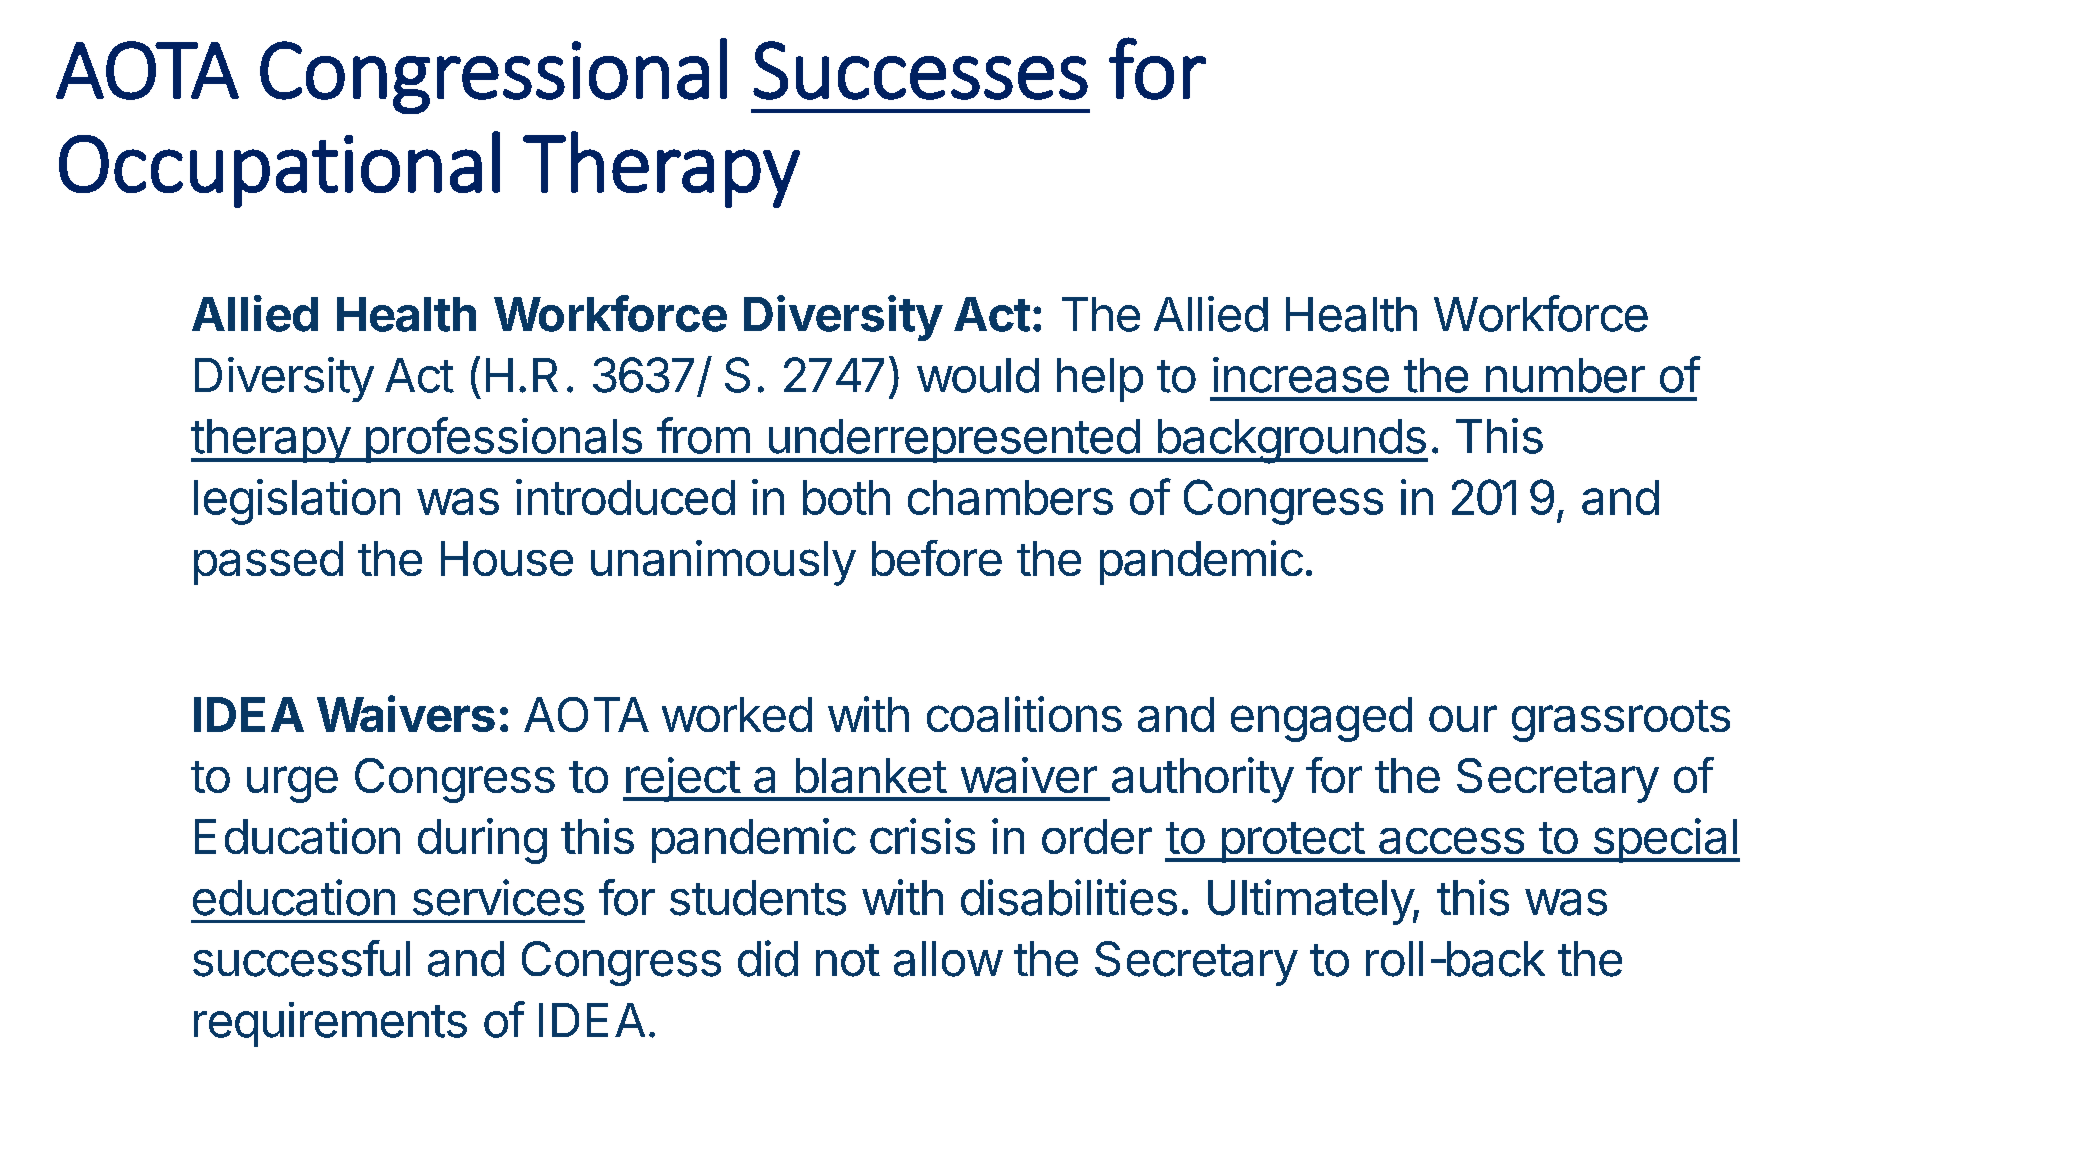 The image size is (2077, 1168). Describe the element at coordinates (330, 1024) in the screenshot. I see `requirements` at that location.
